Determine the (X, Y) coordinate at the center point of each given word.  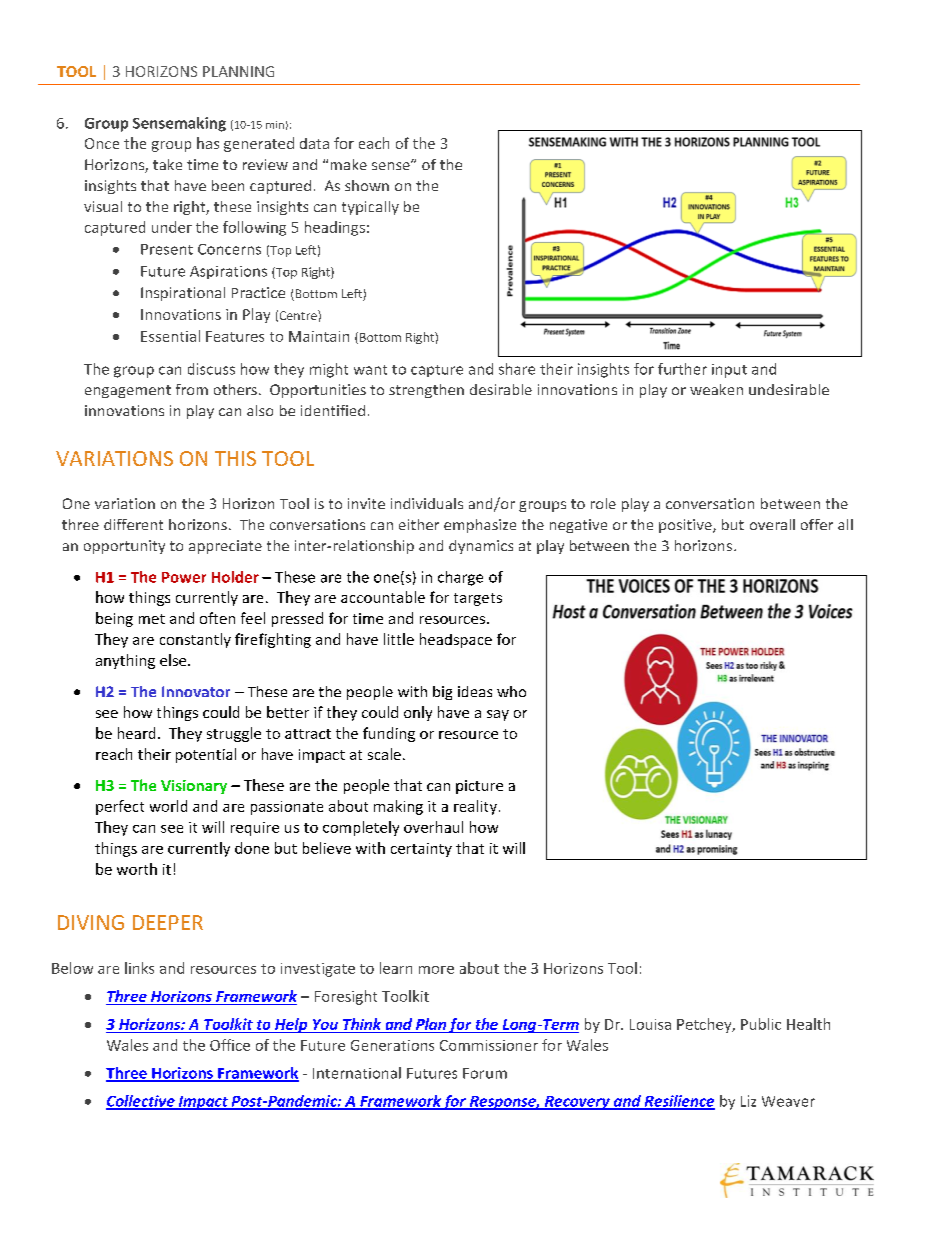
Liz (748, 1101)
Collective (141, 1102)
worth (137, 869)
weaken (716, 389)
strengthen (426, 391)
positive (686, 526)
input (729, 371)
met (152, 619)
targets (478, 599)
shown (367, 185)
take (167, 164)
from (192, 389)
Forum (485, 1073)
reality (475, 807)
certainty (421, 850)
